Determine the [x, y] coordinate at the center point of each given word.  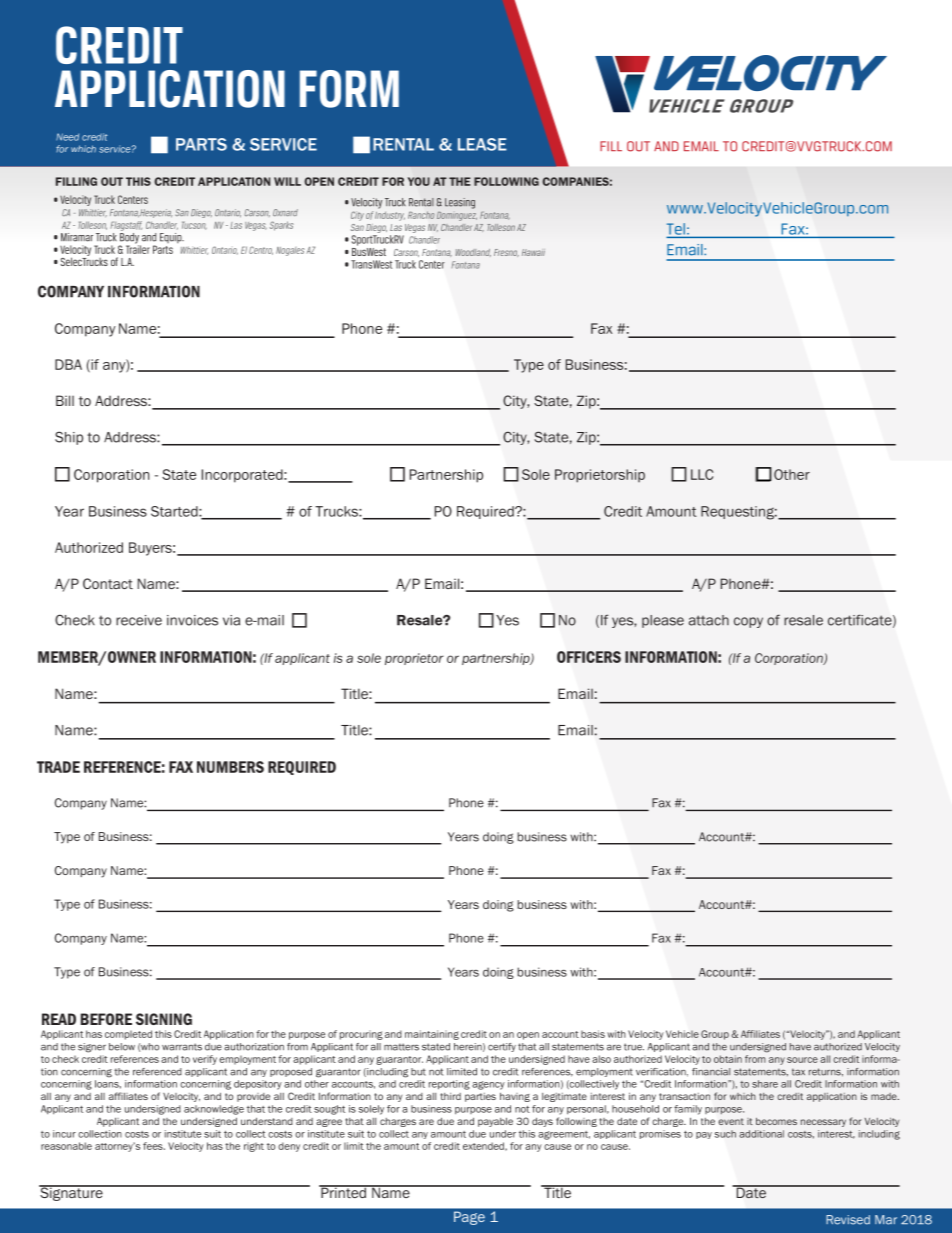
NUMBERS [230, 767]
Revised [848, 1220]
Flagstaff [126, 226]
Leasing [460, 203]
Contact [108, 583]
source [802, 1060]
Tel [677, 230]
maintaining [432, 1035]
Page [469, 1218]
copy [748, 622]
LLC [702, 474]
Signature [72, 1193]
